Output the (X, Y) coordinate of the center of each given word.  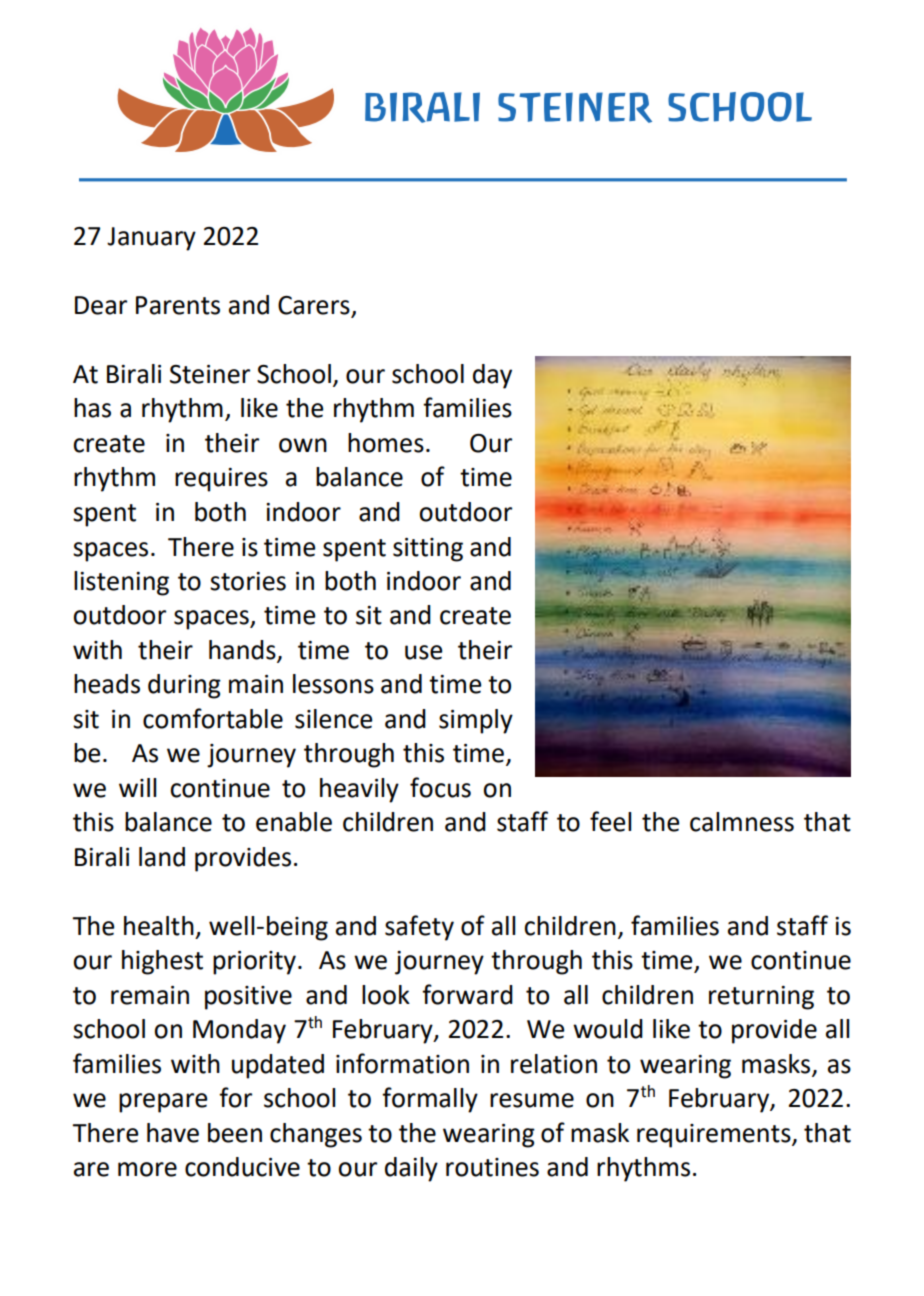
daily (411, 1169)
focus (440, 787)
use (424, 652)
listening (121, 583)
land (162, 857)
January (151, 239)
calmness (742, 822)
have (173, 1133)
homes (386, 443)
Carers (314, 305)
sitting (428, 550)
